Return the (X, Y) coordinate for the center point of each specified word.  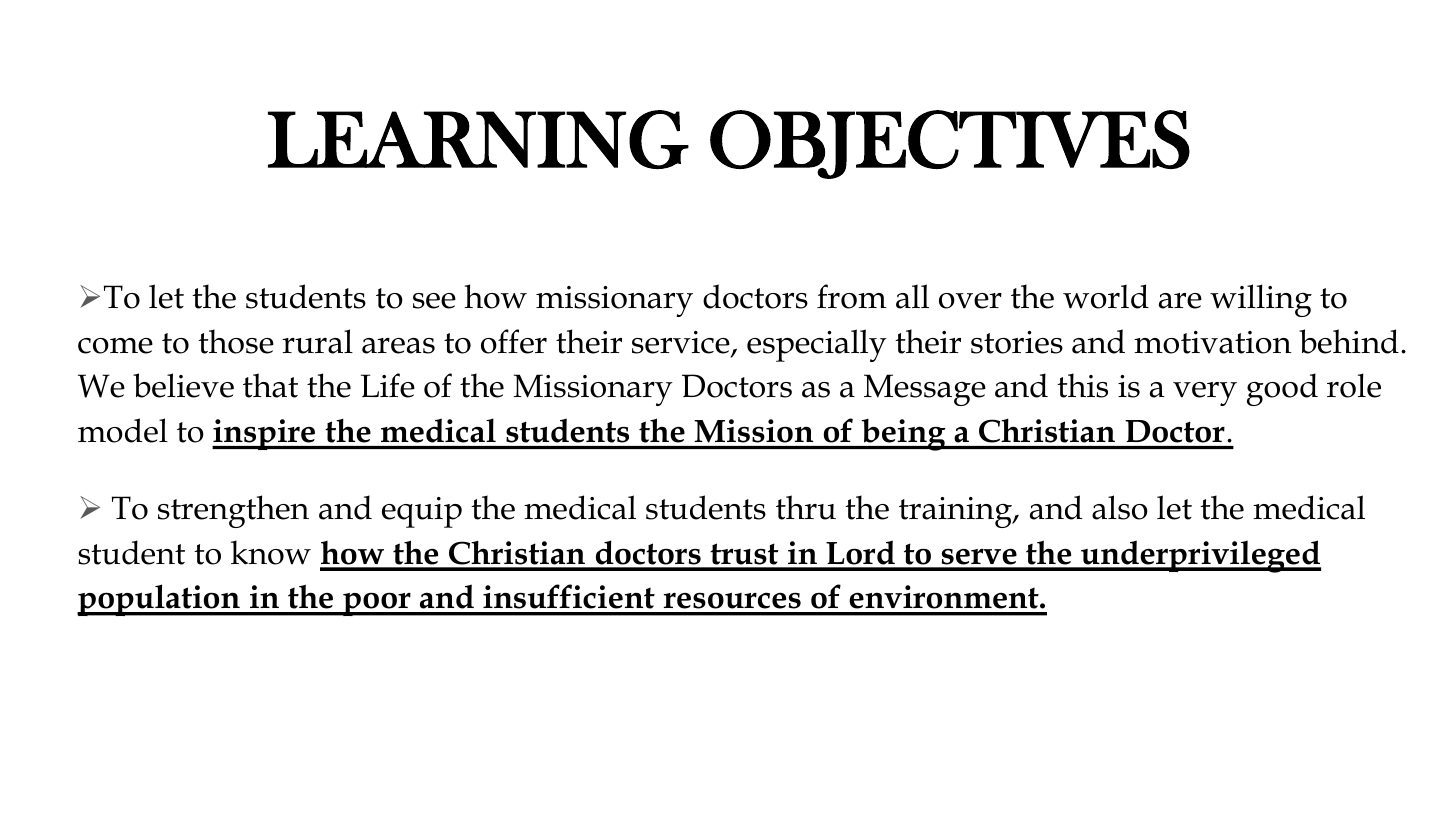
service (682, 343)
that (270, 385)
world (1106, 296)
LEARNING (478, 139)
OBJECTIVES (950, 144)
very (1205, 394)
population (159, 600)
